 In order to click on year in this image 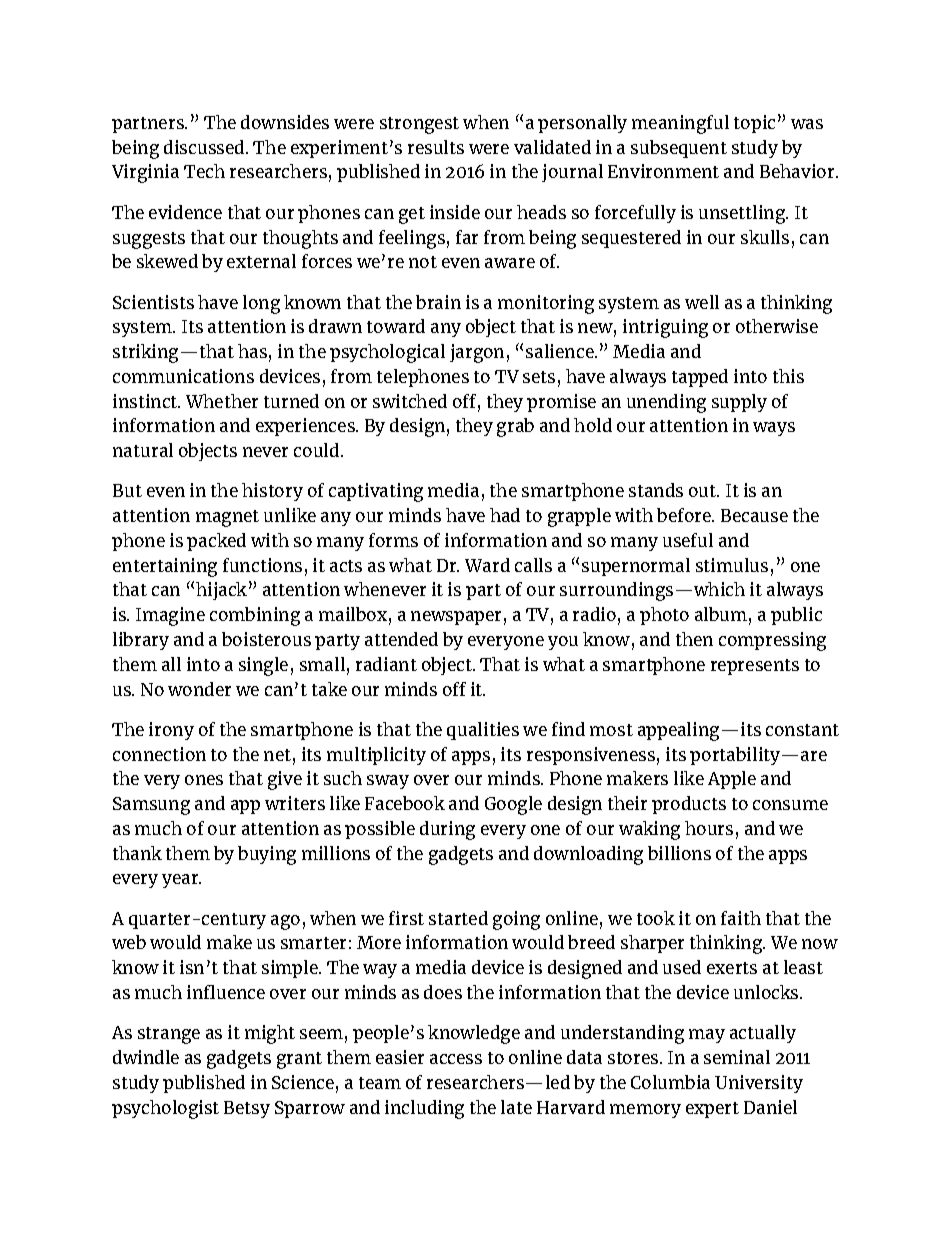, I will do `click(181, 881)`.
